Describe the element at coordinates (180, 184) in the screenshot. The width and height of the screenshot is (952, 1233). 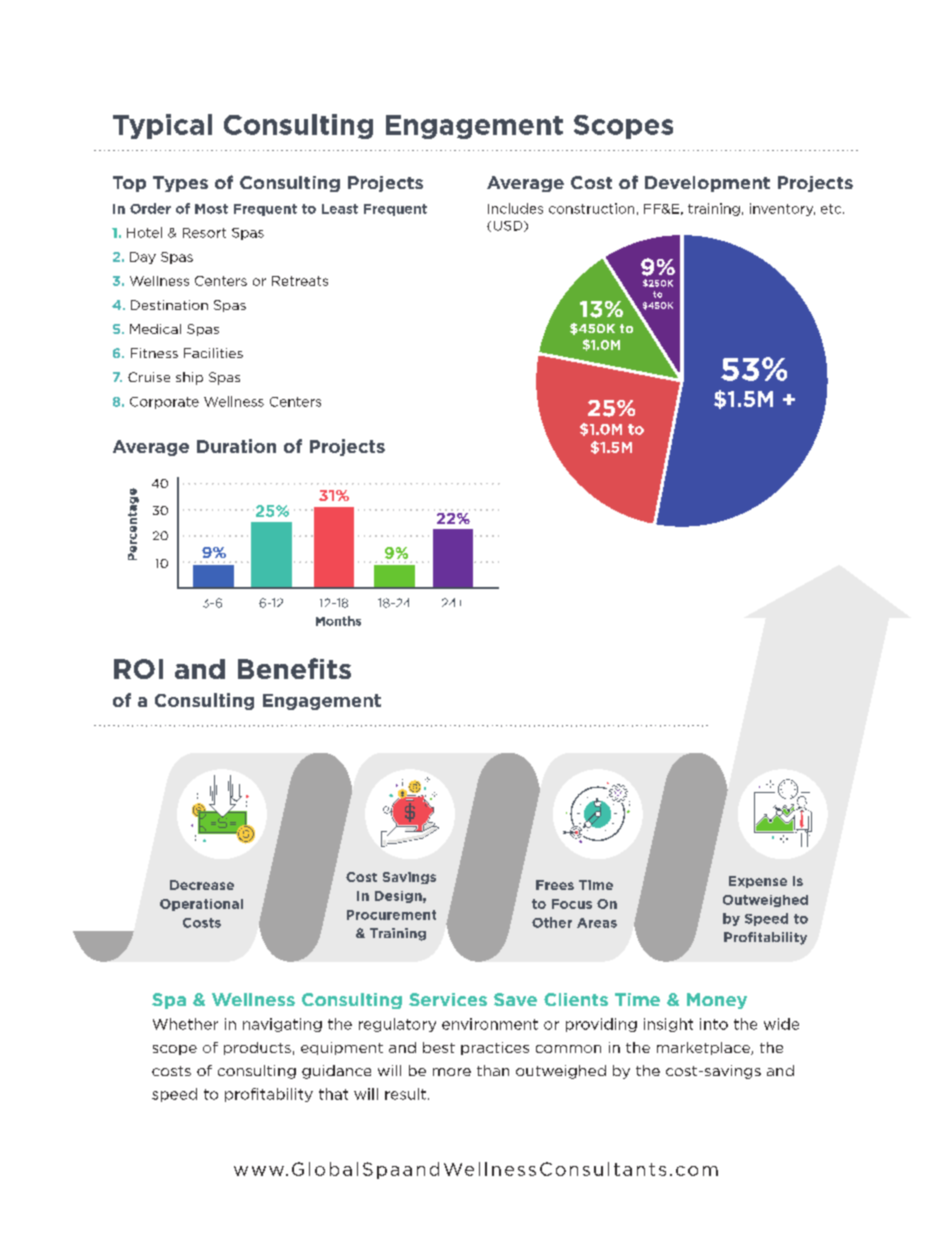
I see `Types` at that location.
